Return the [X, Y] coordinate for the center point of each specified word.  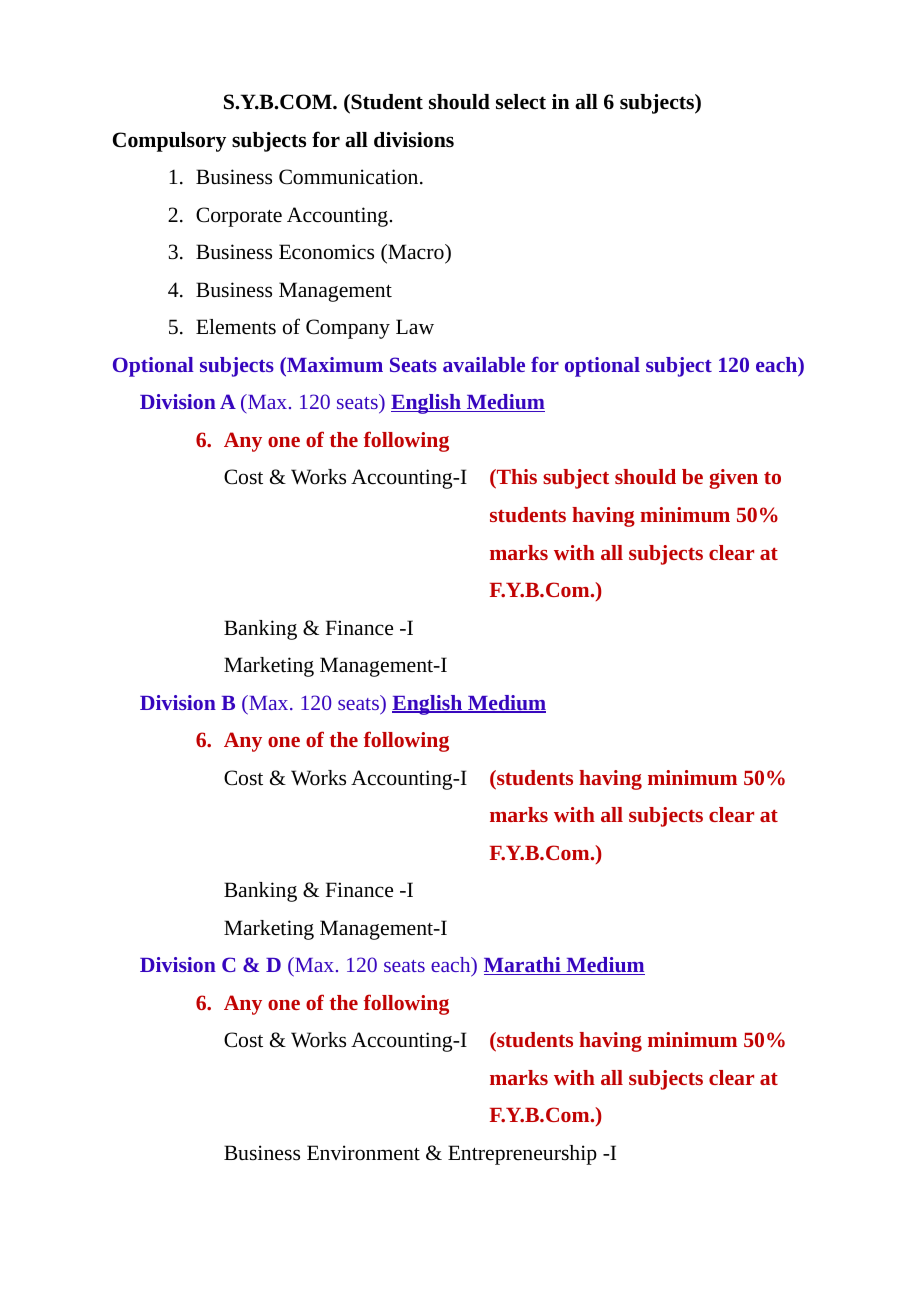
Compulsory [169, 142]
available [484, 364]
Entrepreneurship [522, 1155]
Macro [416, 253]
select [521, 102]
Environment [363, 1153]
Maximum [334, 364]
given [733, 479]
